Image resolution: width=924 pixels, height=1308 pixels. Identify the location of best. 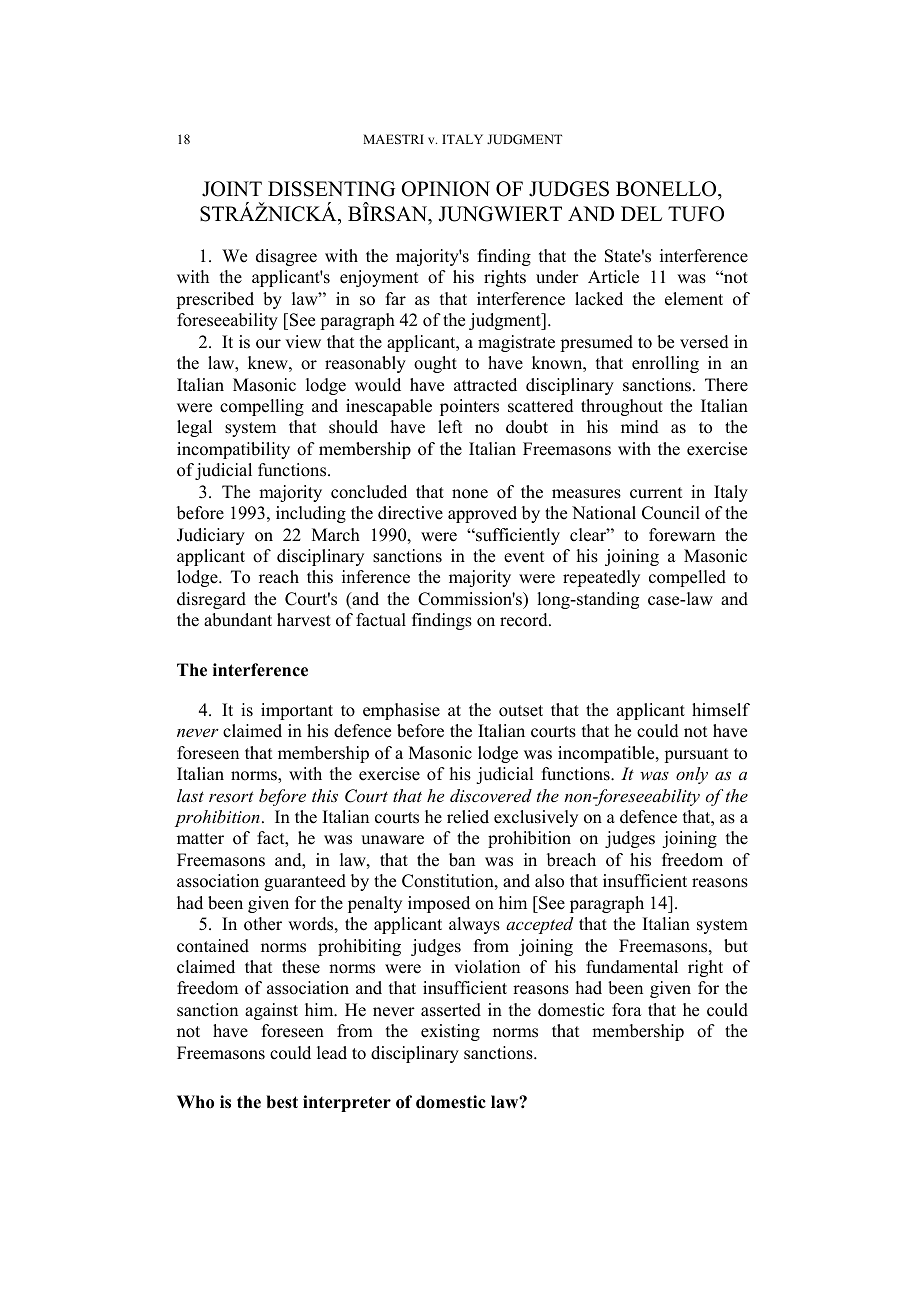
(282, 1102).
